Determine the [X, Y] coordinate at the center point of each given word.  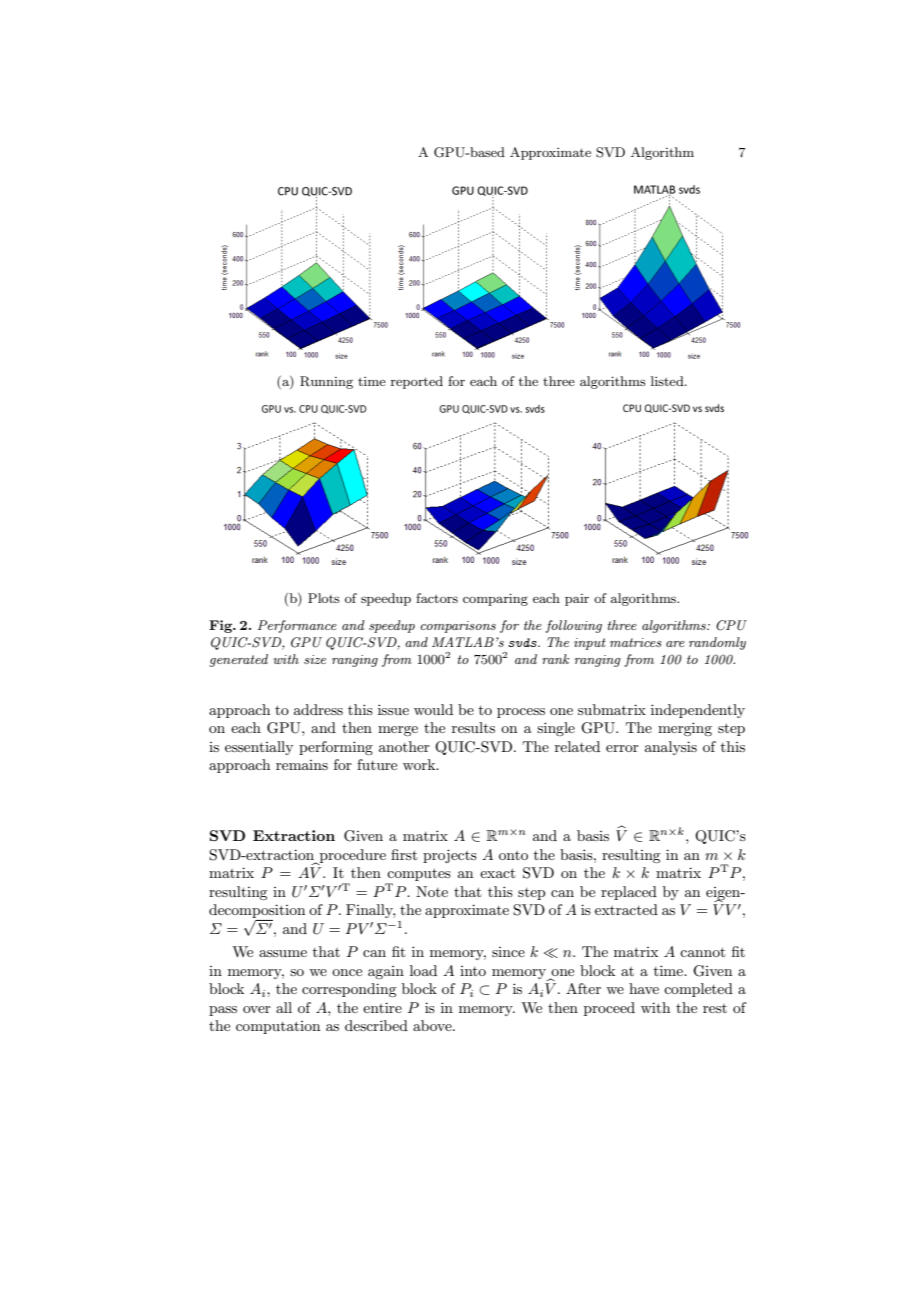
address [318, 709]
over [257, 1009]
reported [417, 382]
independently [698, 711]
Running [326, 382]
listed [668, 381]
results [473, 727]
